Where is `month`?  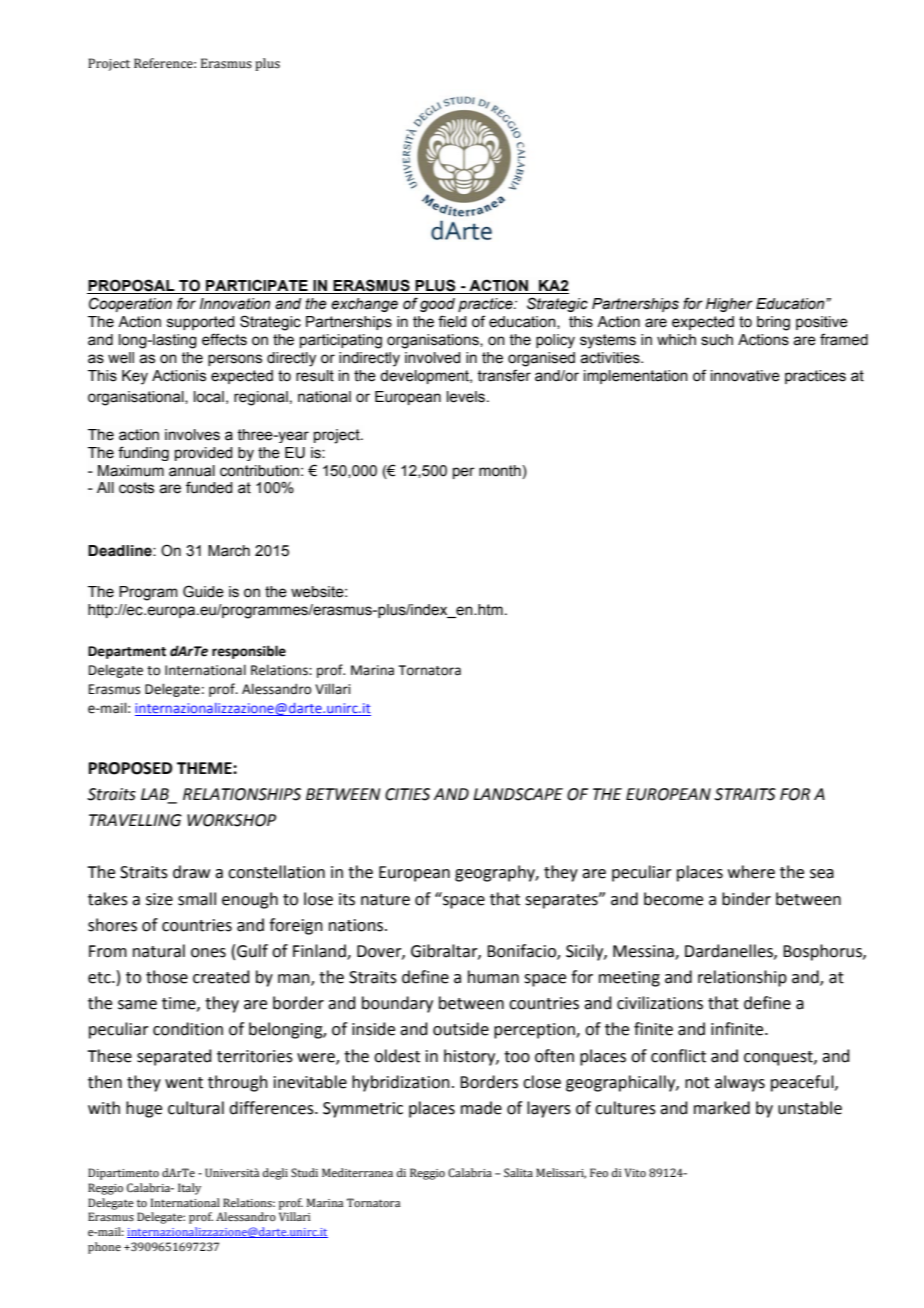
month is located at coordinates (501, 471).
